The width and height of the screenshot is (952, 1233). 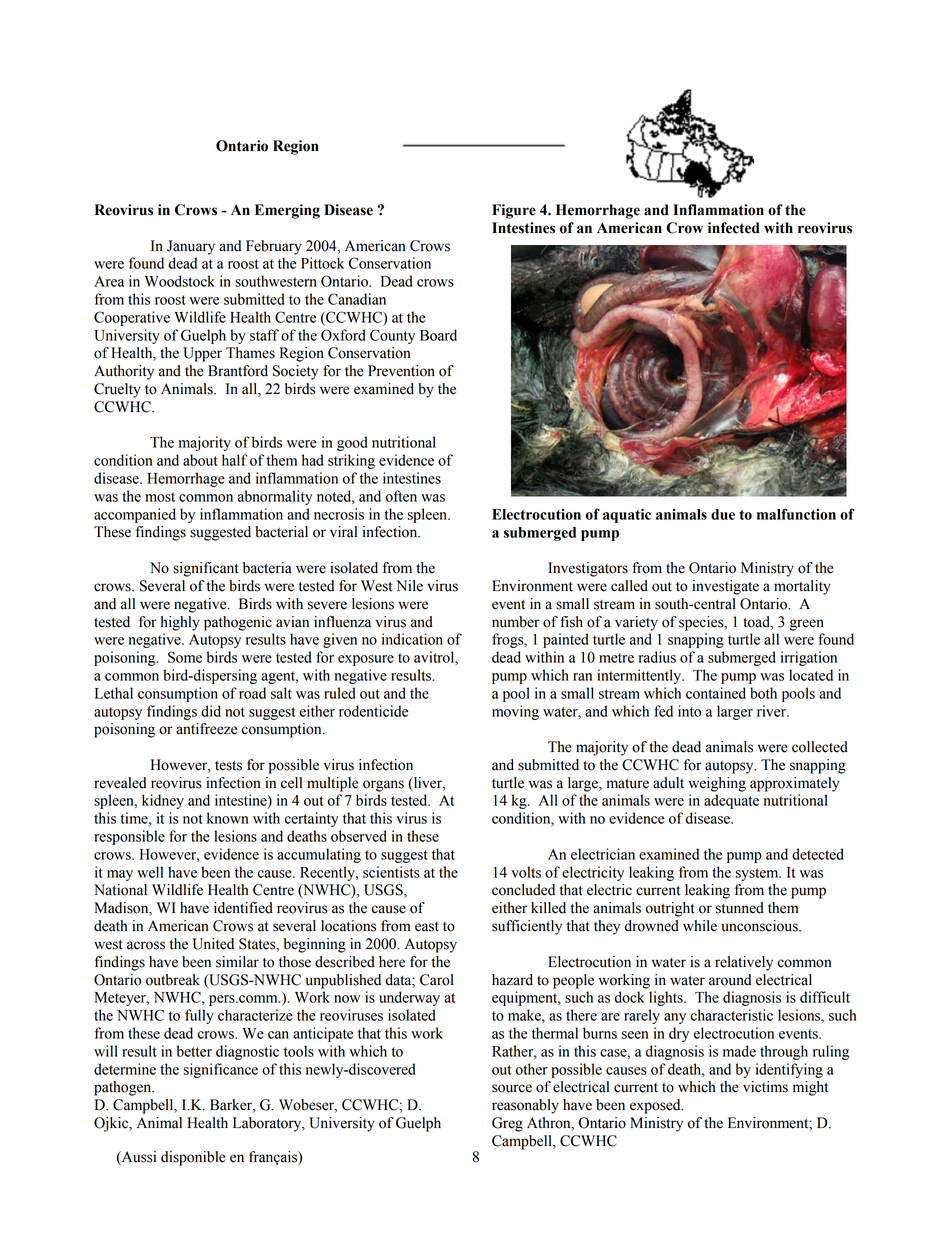 What do you see at coordinates (193, 1158) in the screenshot?
I see `disponible` at bounding box center [193, 1158].
